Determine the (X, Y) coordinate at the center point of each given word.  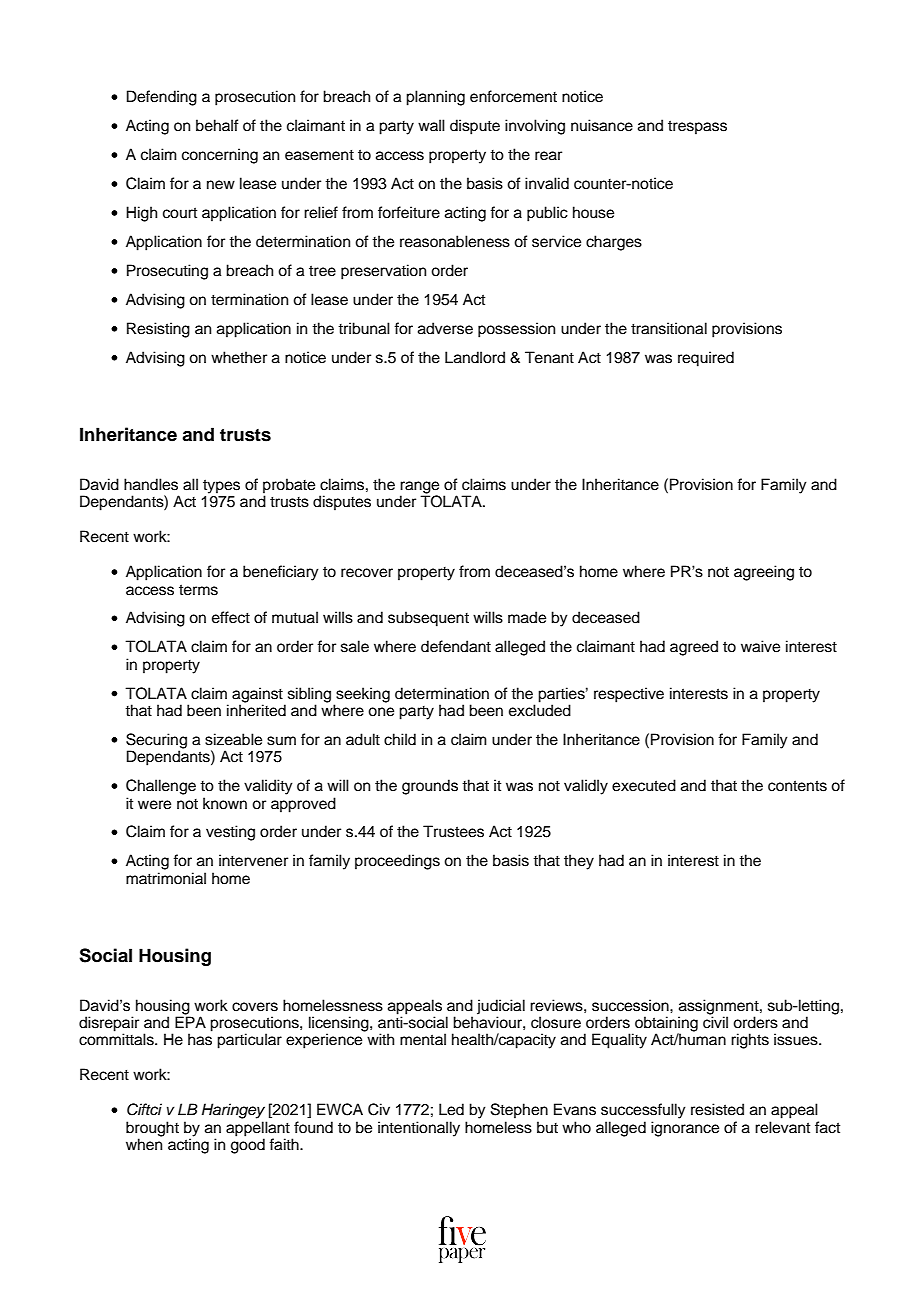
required (706, 359)
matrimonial (166, 878)
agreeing (764, 573)
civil (715, 1021)
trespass (697, 127)
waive (760, 646)
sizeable (233, 739)
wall (431, 125)
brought (152, 1130)
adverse (445, 328)
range (419, 488)
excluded (540, 709)
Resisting (158, 330)
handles (151, 484)
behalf (217, 125)
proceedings (397, 862)
